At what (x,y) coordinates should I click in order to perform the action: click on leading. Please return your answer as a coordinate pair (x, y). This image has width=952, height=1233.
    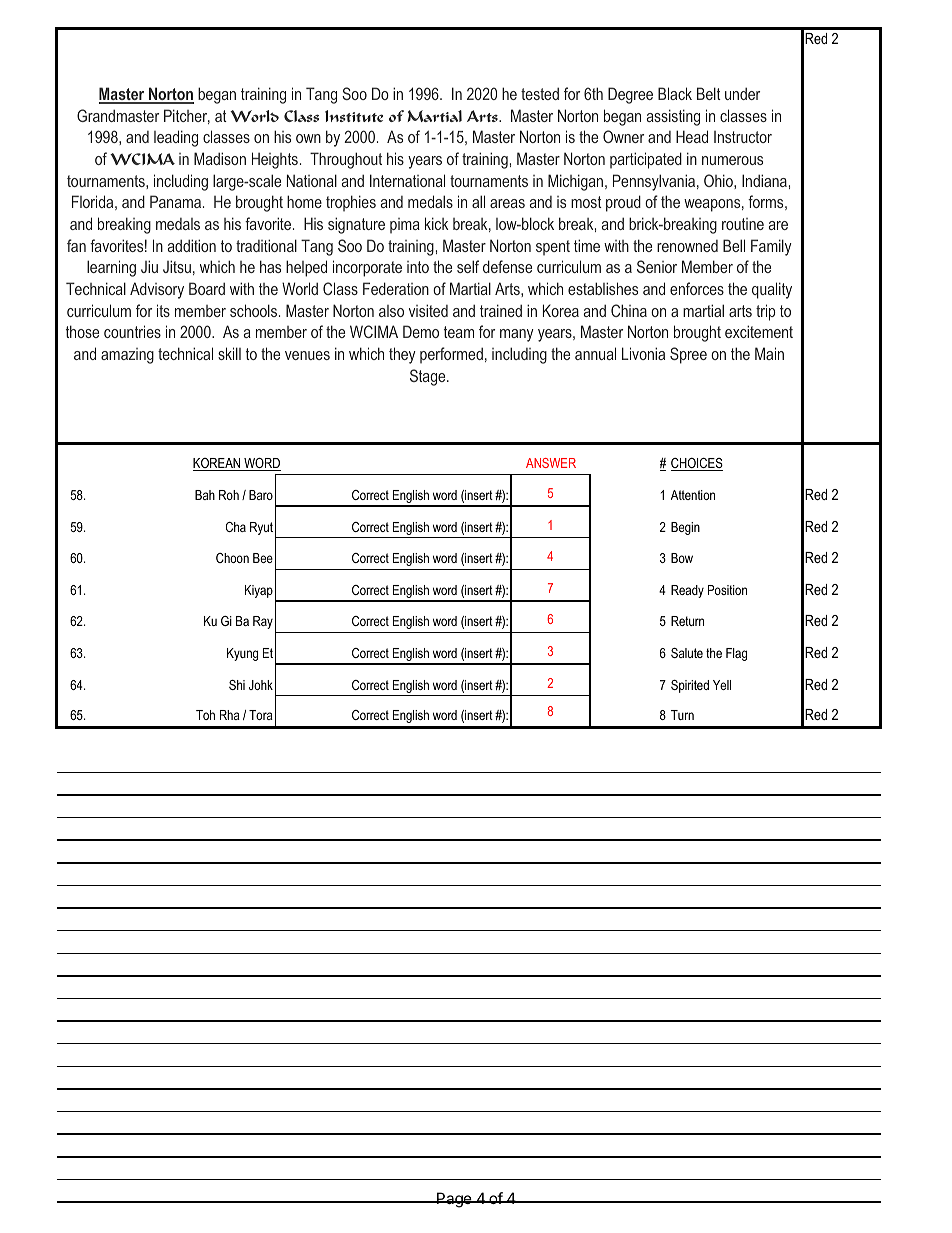
    Looking at the image, I should click on (176, 138).
